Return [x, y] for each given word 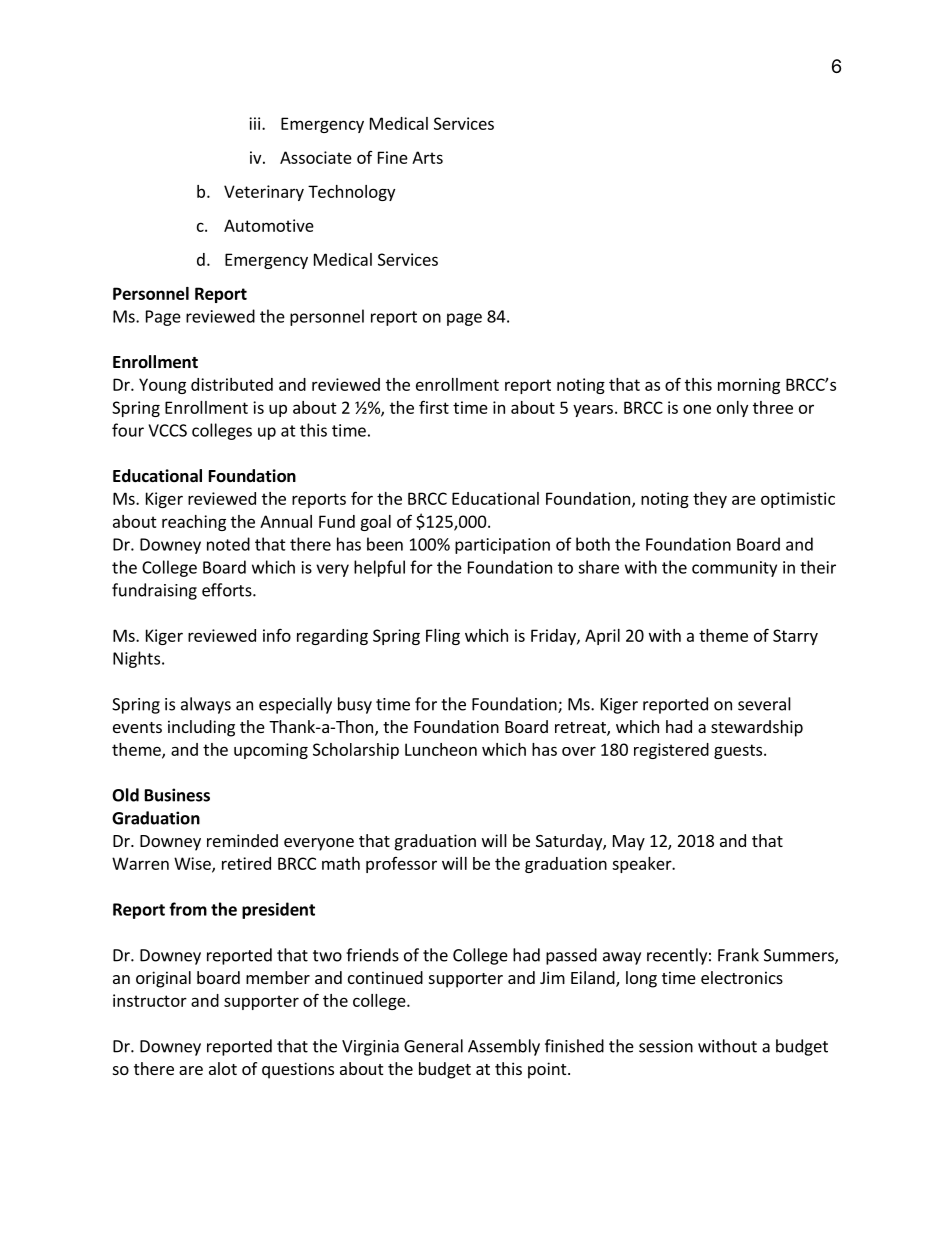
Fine [393, 157]
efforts [228, 590]
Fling [443, 637]
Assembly [504, 1047]
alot [223, 1068]
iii [256, 123]
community [734, 569]
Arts [427, 157]
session [666, 1046]
